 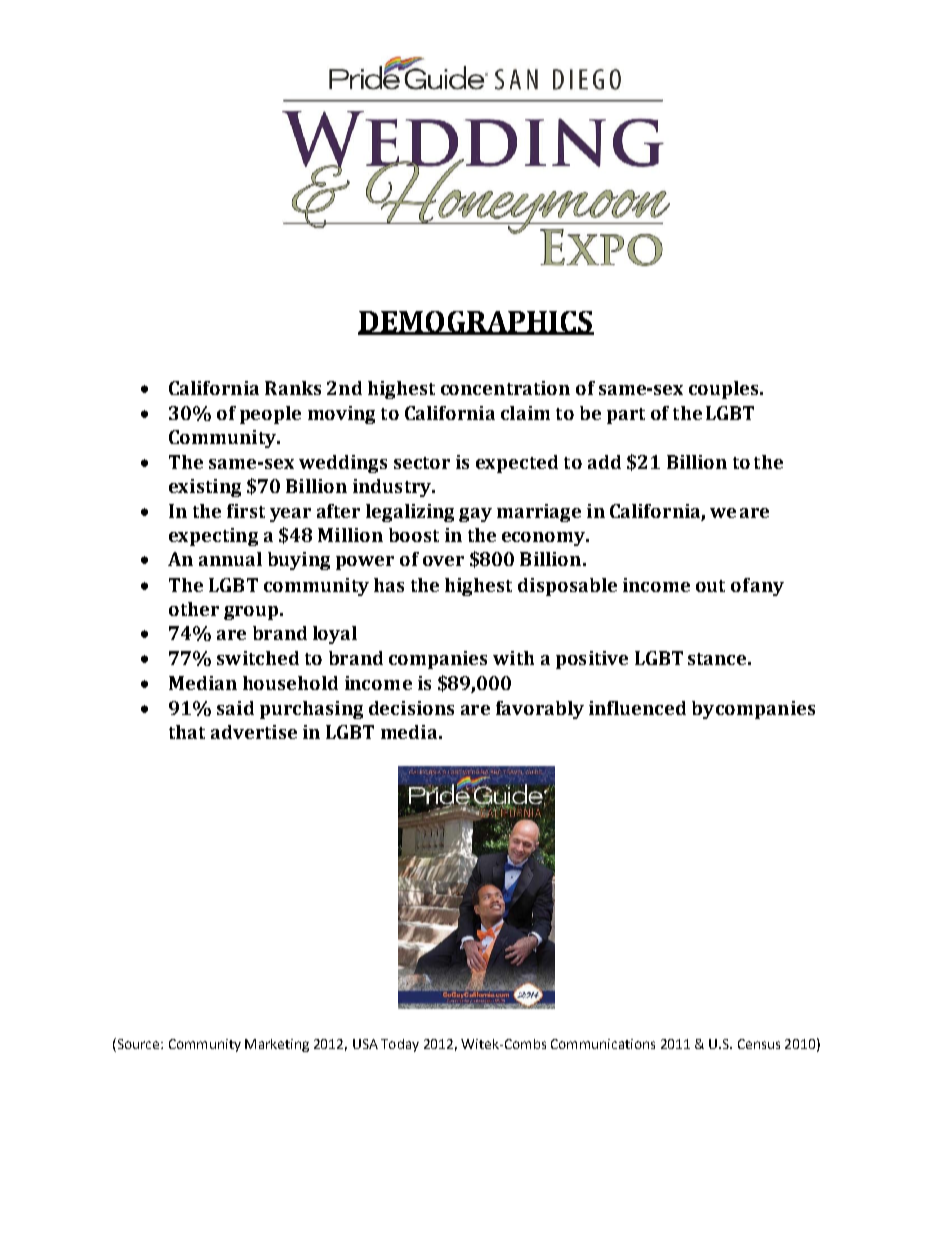 I want to click on Today, so click(x=400, y=1045).
